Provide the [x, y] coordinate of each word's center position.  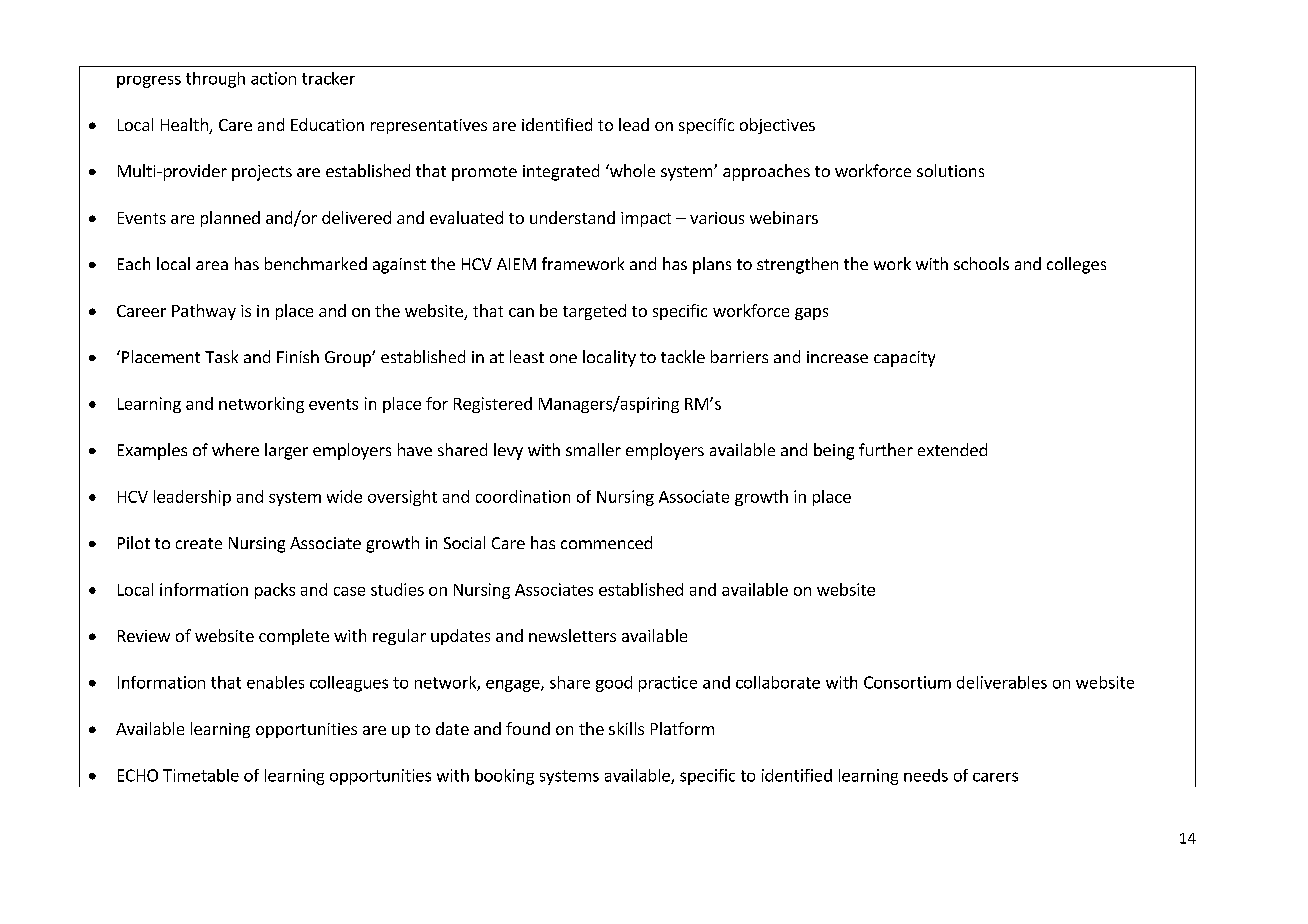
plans [712, 265]
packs [275, 591]
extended [952, 449]
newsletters [572, 635]
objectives [777, 126]
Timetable [201, 775]
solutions [950, 170]
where [235, 449]
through [215, 80]
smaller [593, 449]
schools [981, 263]
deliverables [1002, 682]
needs [926, 775]
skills [626, 728]
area [212, 265]
